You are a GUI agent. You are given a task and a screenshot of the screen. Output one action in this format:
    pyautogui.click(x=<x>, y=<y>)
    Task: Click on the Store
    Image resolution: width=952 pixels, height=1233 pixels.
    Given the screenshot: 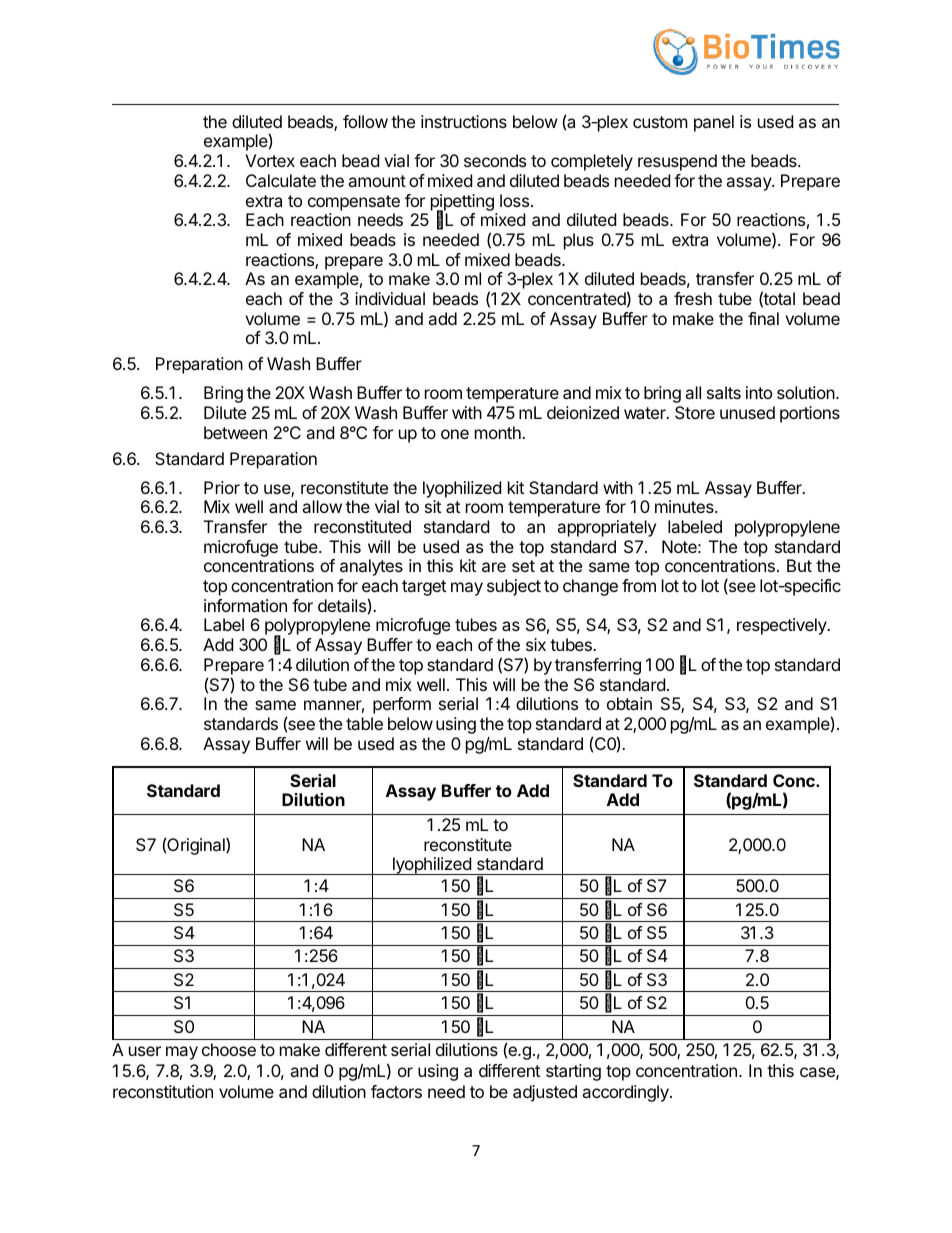 What is the action you would take?
    pyautogui.click(x=695, y=412)
